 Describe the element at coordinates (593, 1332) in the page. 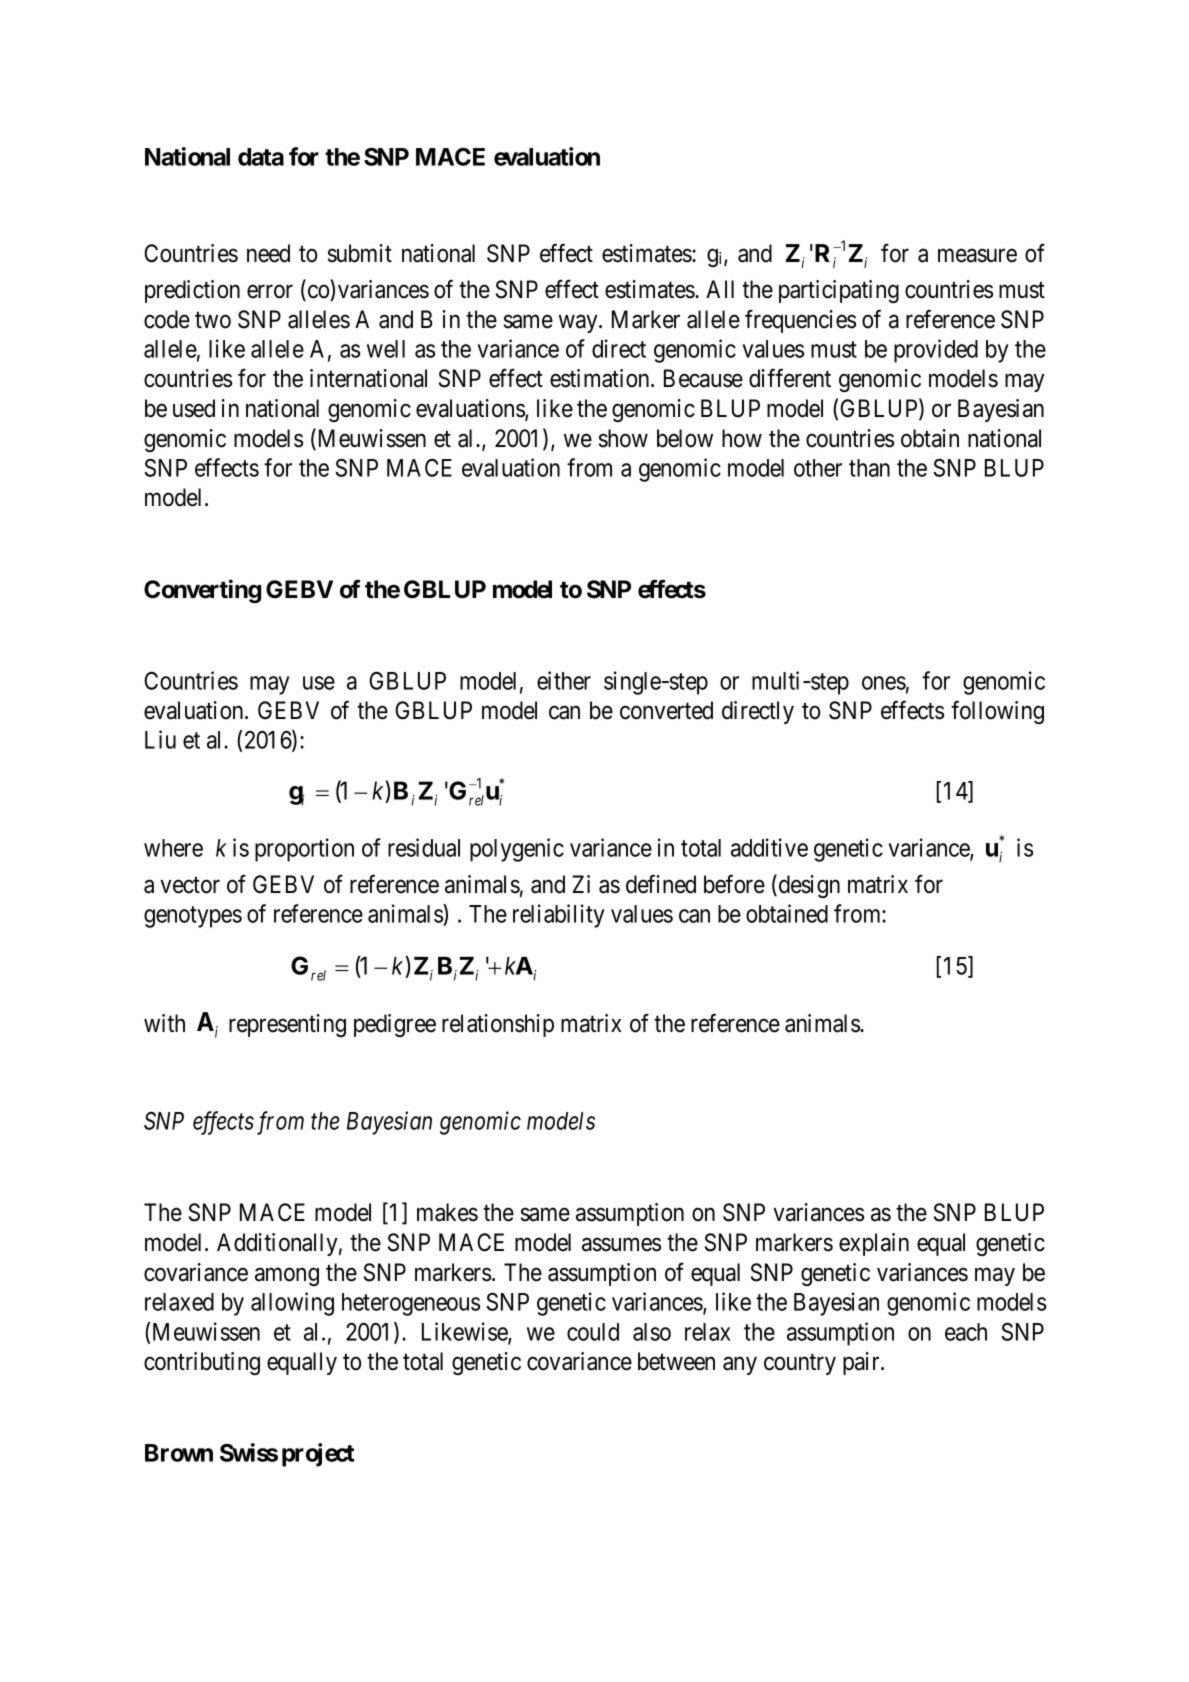

I see `could` at that location.
